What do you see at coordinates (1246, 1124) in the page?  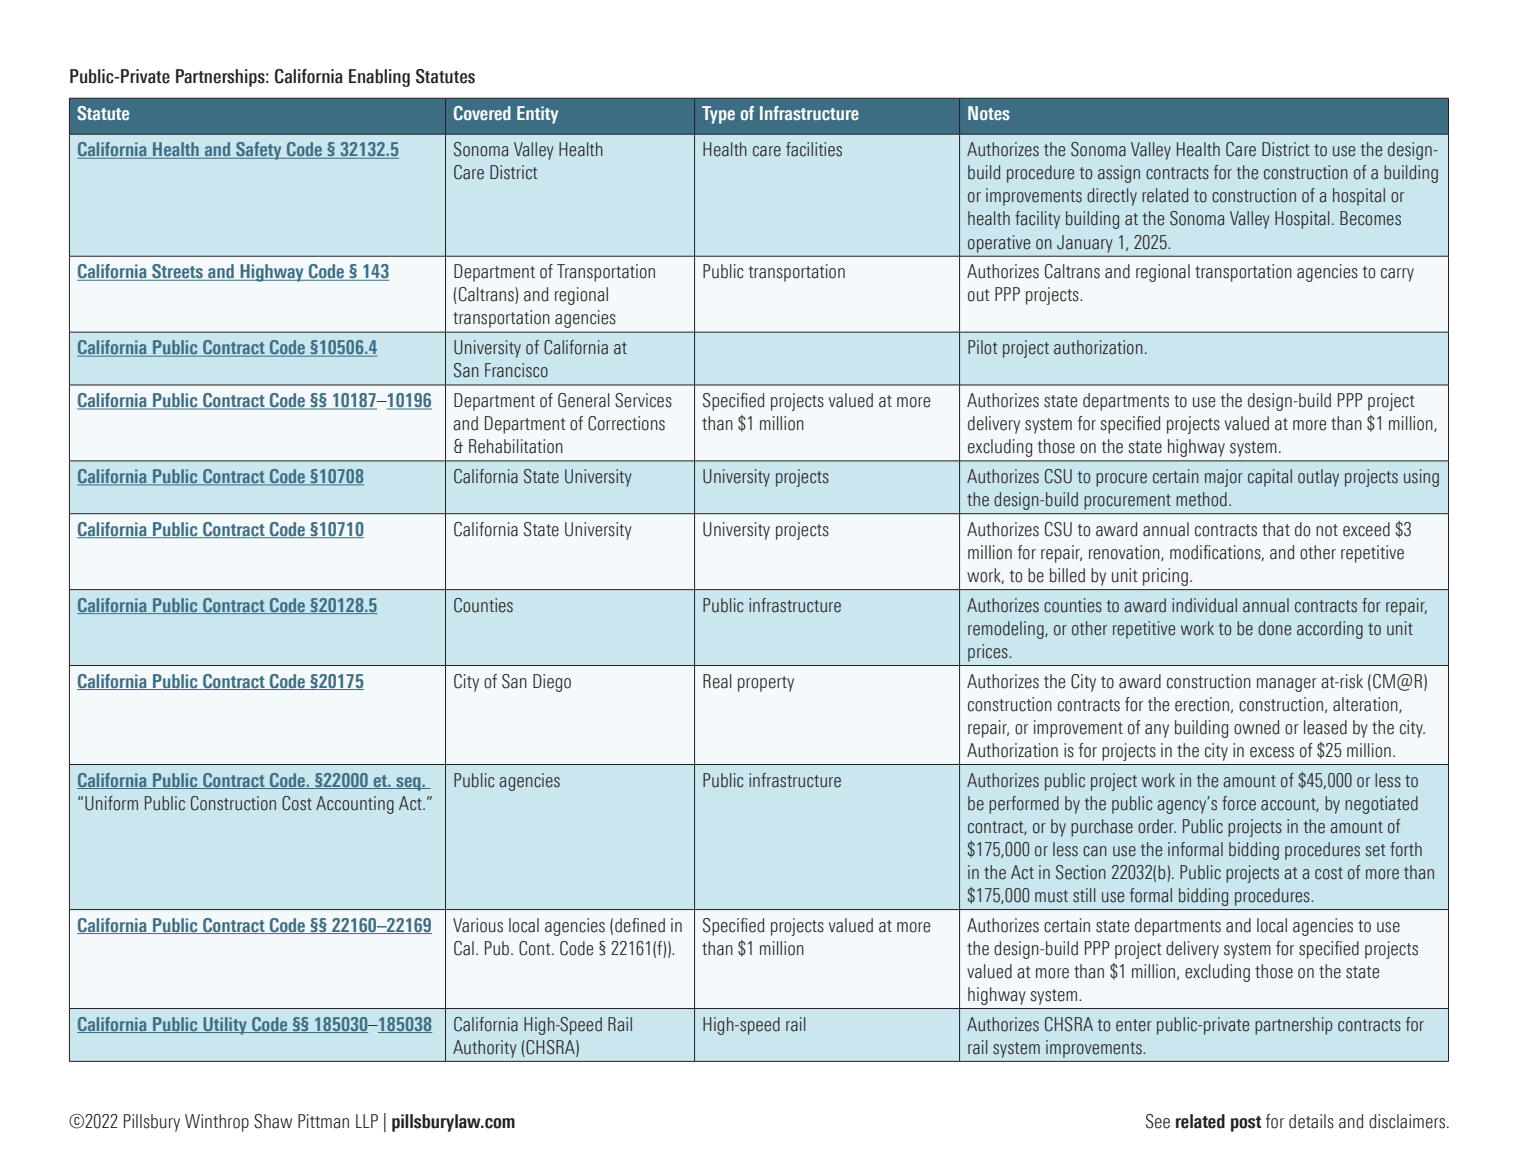 I see `post` at bounding box center [1246, 1124].
